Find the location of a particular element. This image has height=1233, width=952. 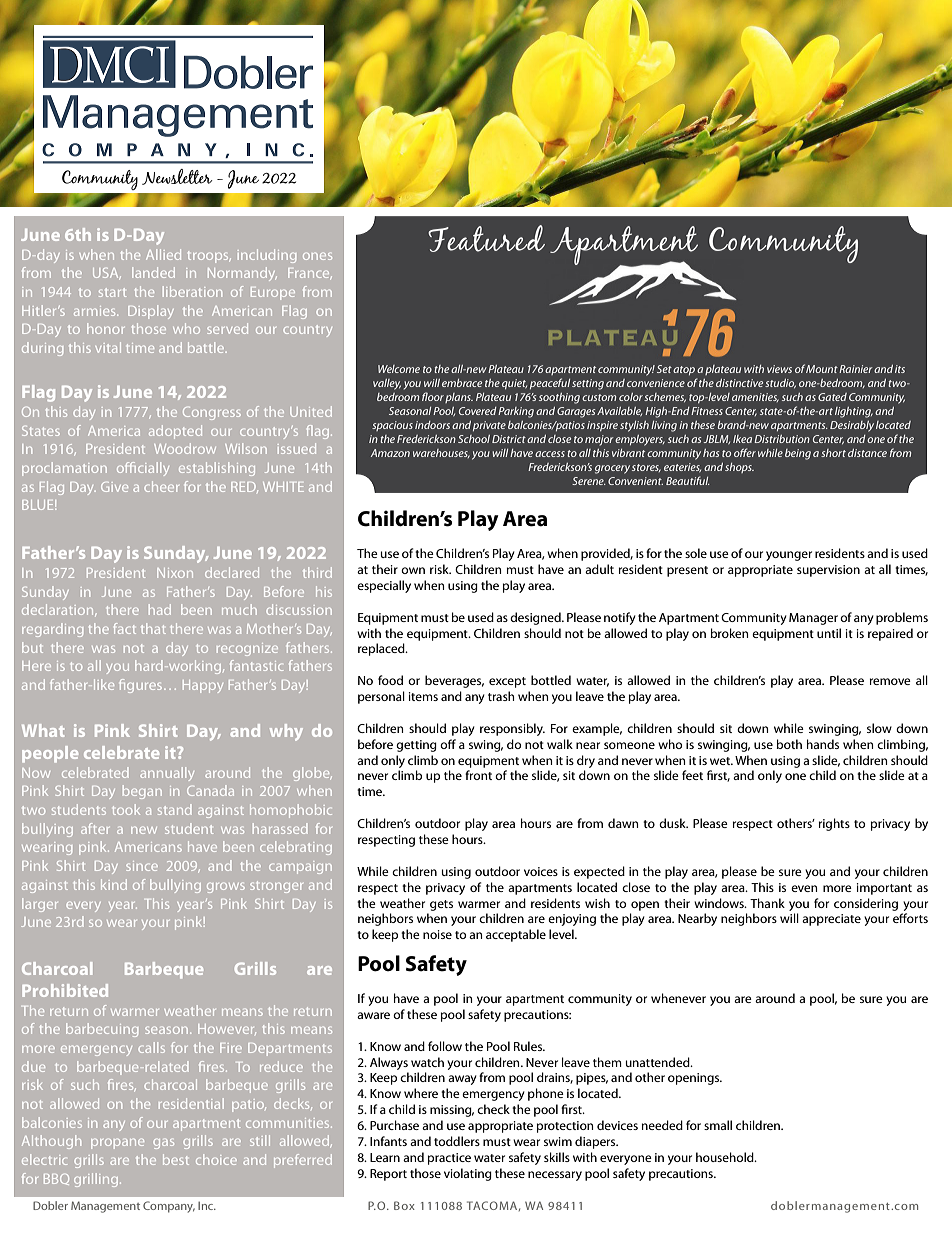

figures is located at coordinates (142, 686).
